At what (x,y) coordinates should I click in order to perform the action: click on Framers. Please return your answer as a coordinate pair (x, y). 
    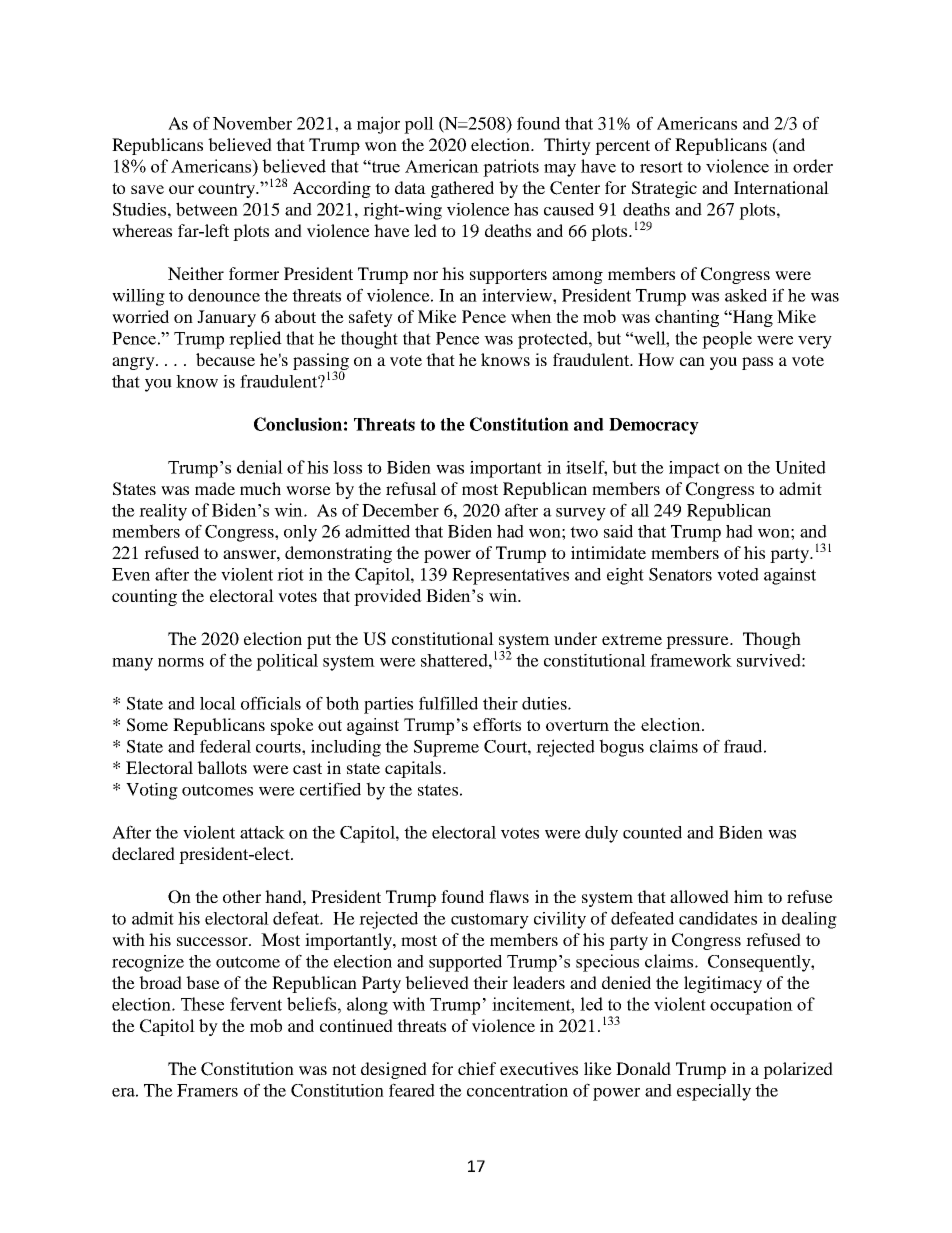
    Looking at the image, I should click on (207, 1090).
